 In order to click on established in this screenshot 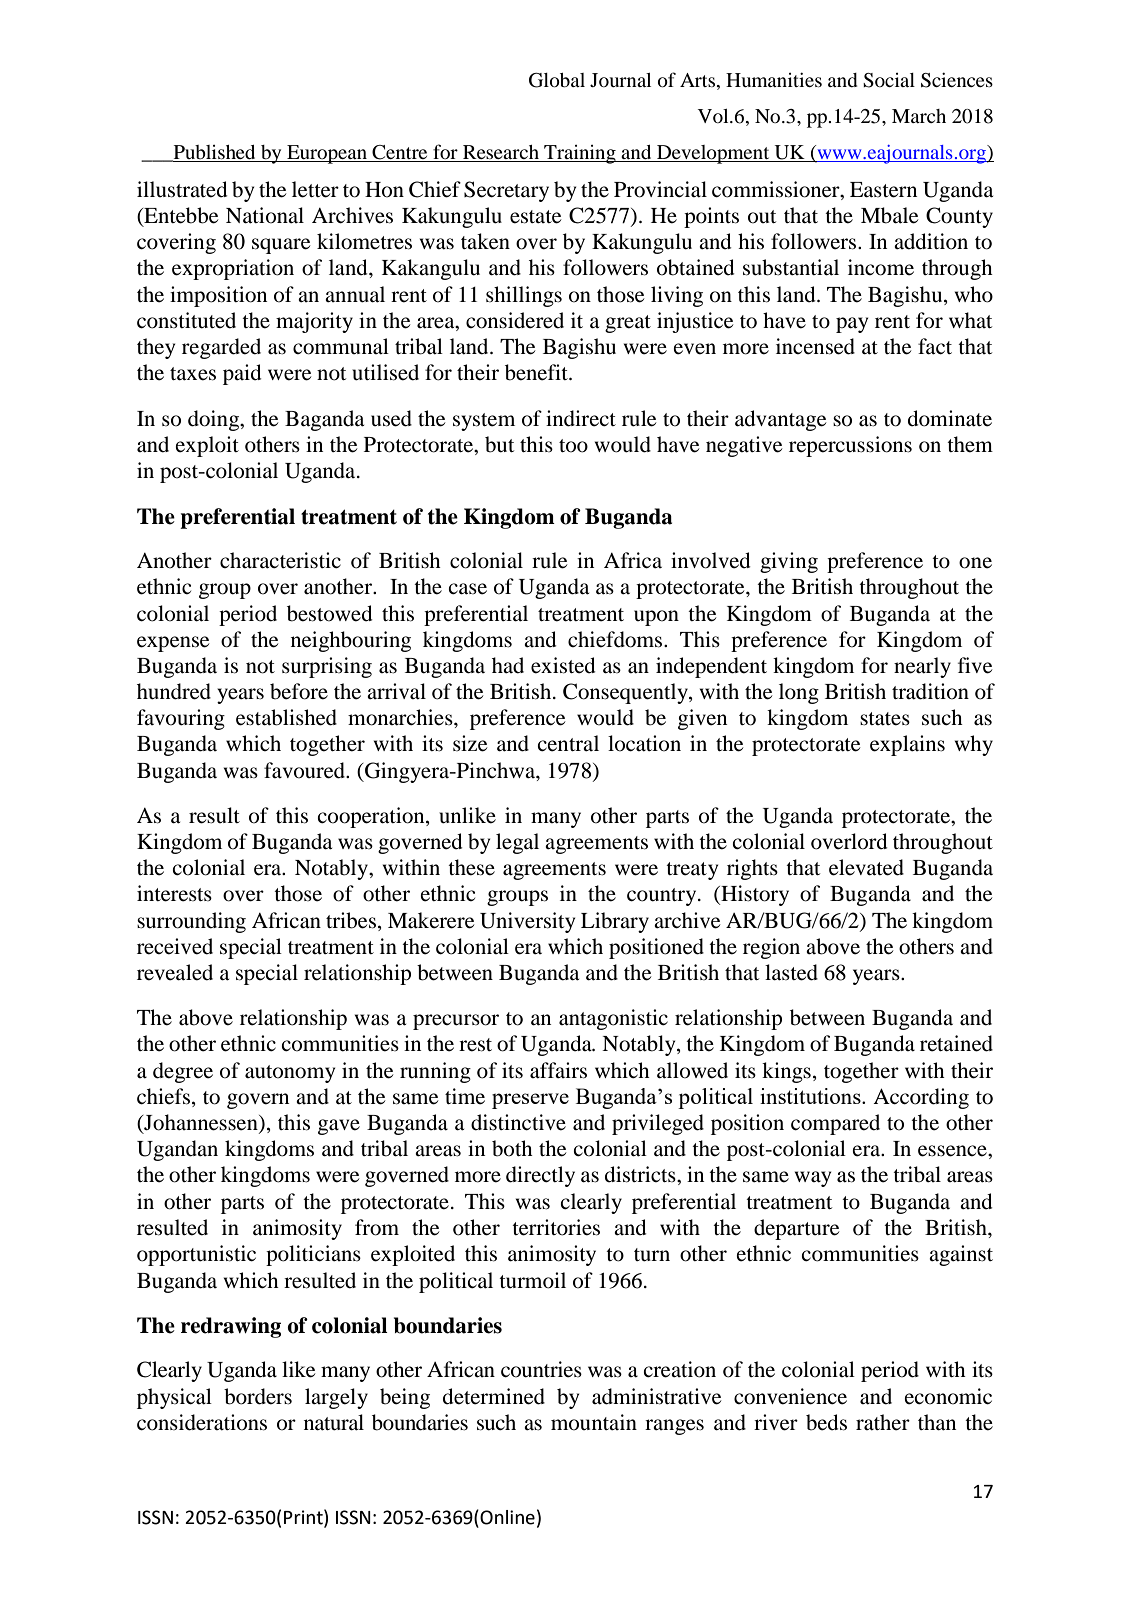, I will do `click(286, 717)`.
